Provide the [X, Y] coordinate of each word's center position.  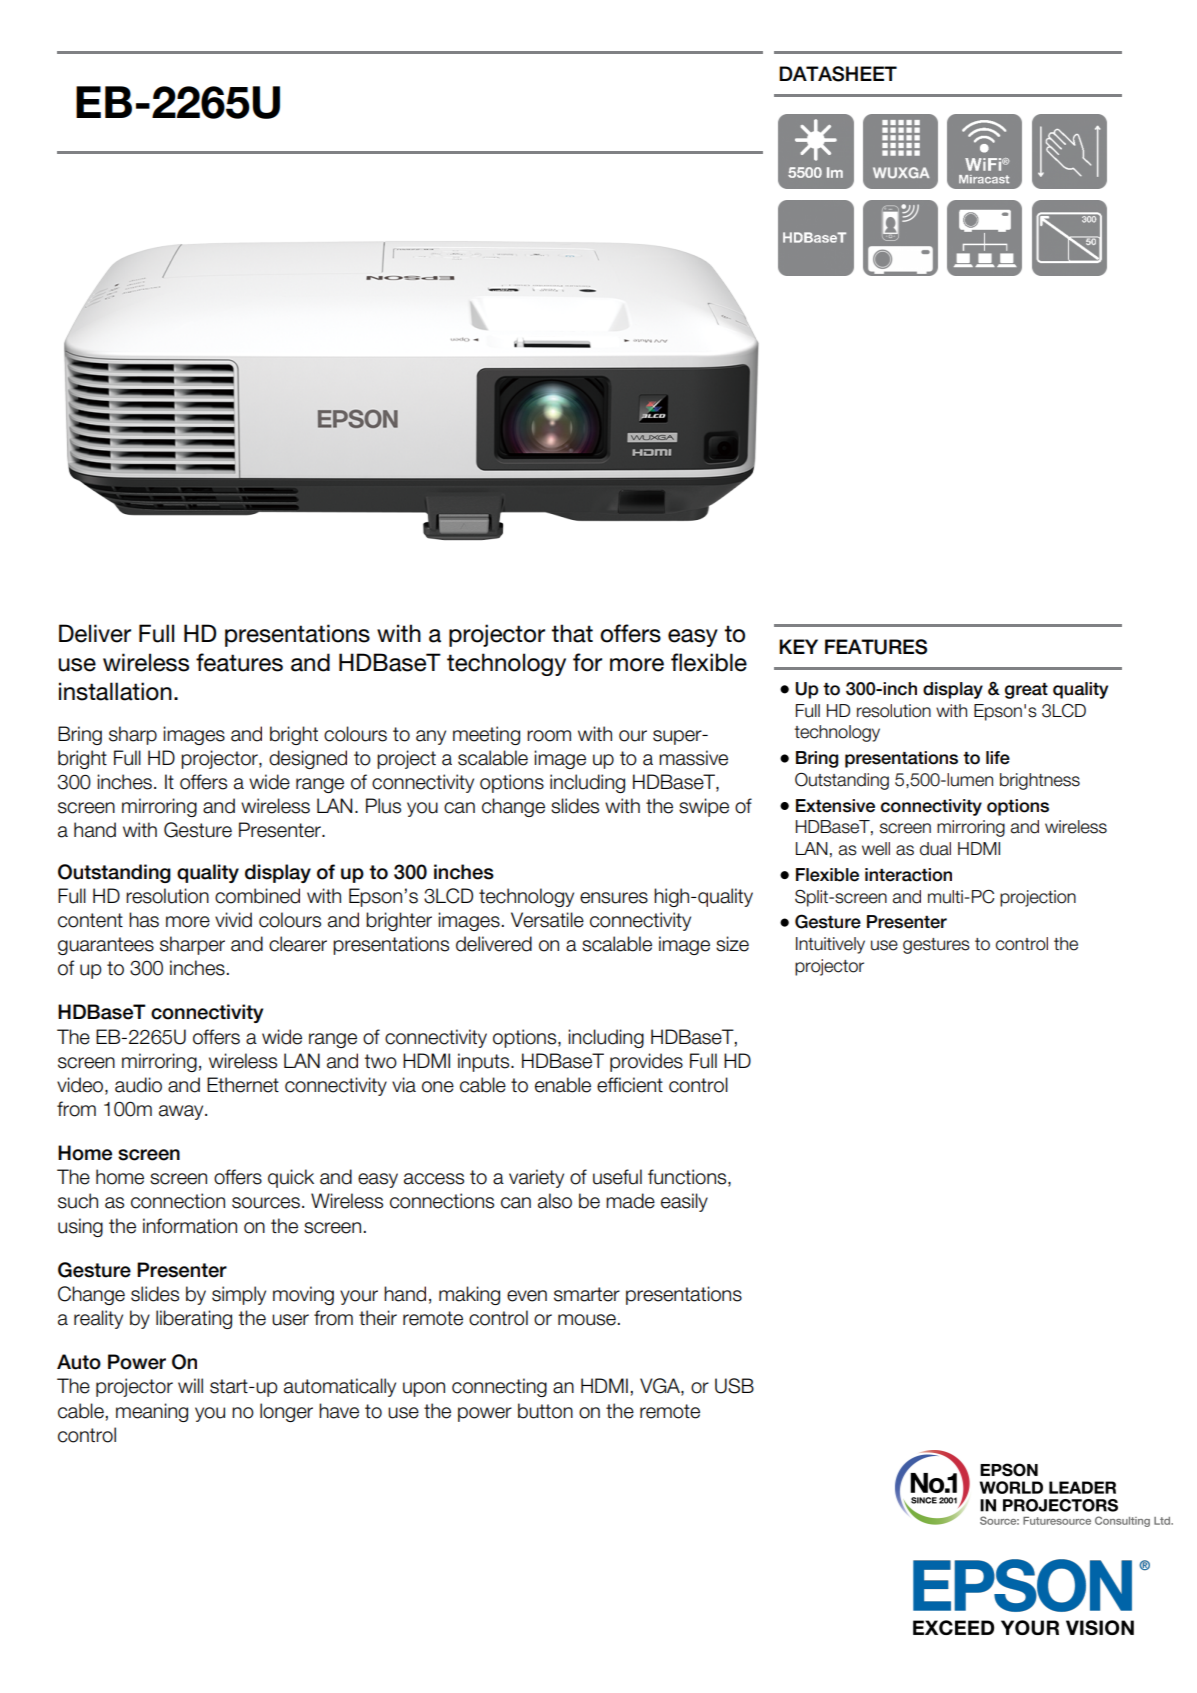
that [572, 633]
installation [115, 691]
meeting [486, 735]
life [998, 758]
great [1026, 691]
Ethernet [243, 1085]
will [190, 1385]
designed [308, 759]
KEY [798, 646]
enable [563, 1085]
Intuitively [830, 945]
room [549, 736]
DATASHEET [838, 74]
